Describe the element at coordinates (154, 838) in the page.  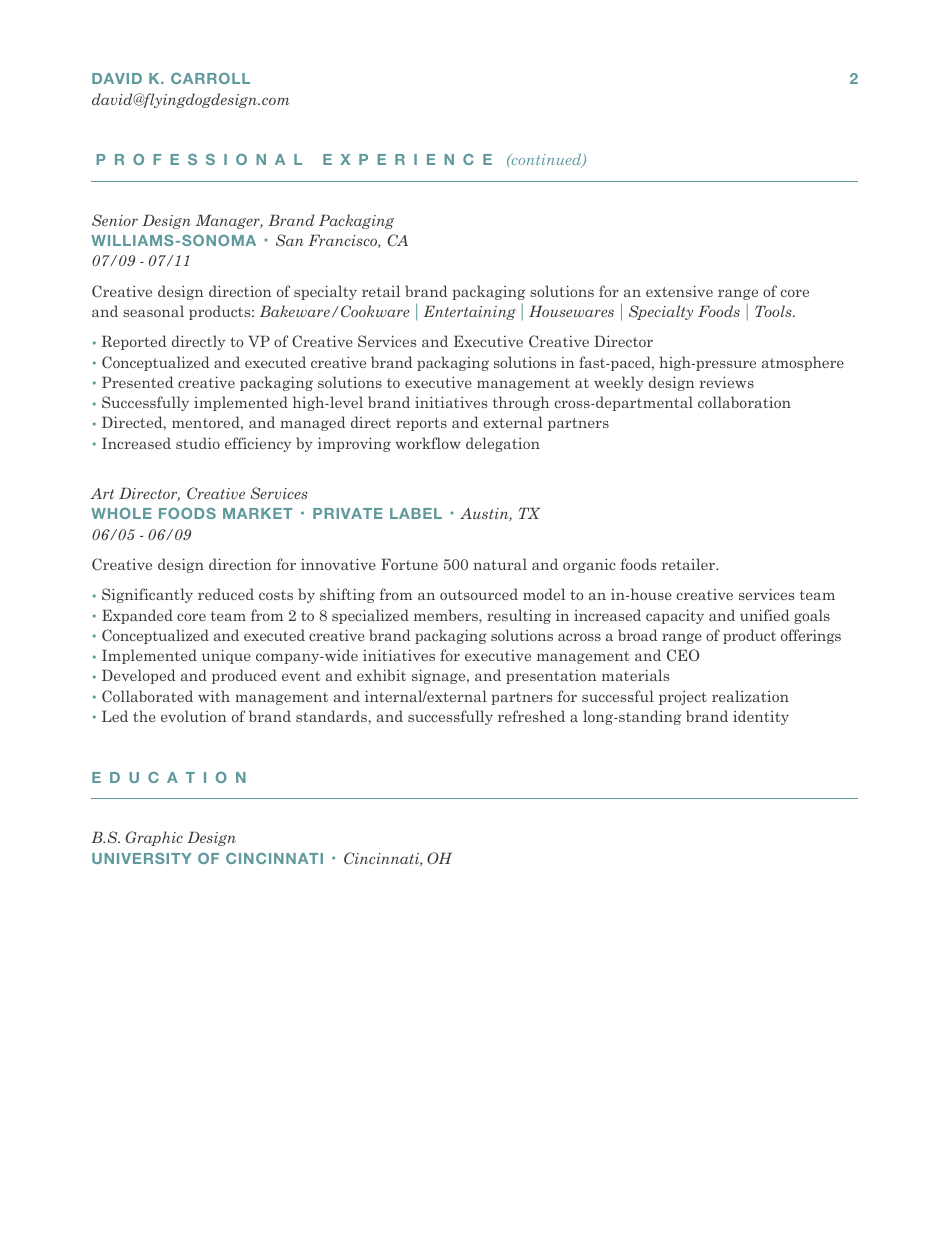
I see `Graphic` at that location.
